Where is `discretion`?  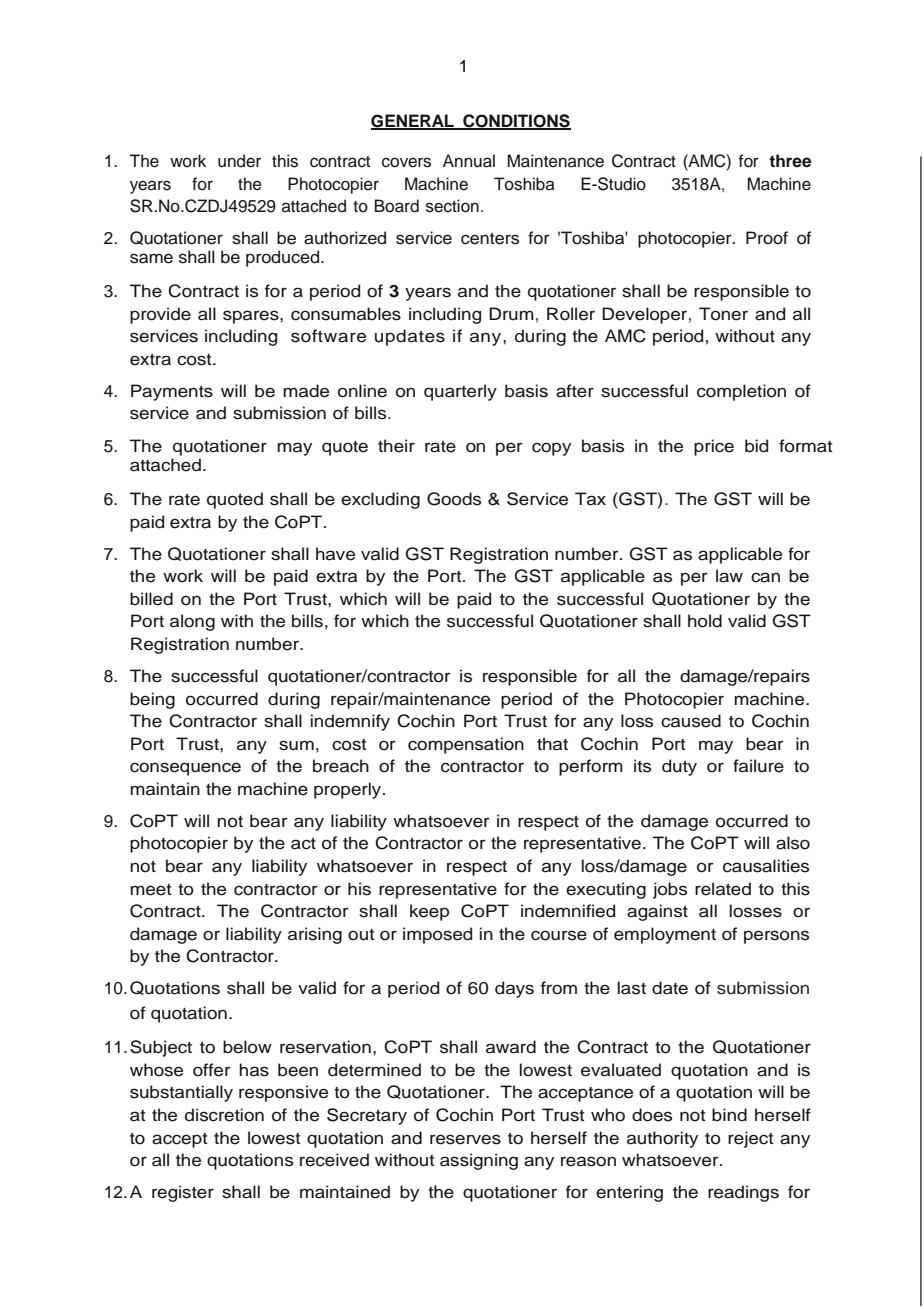 discretion is located at coordinates (224, 1115).
